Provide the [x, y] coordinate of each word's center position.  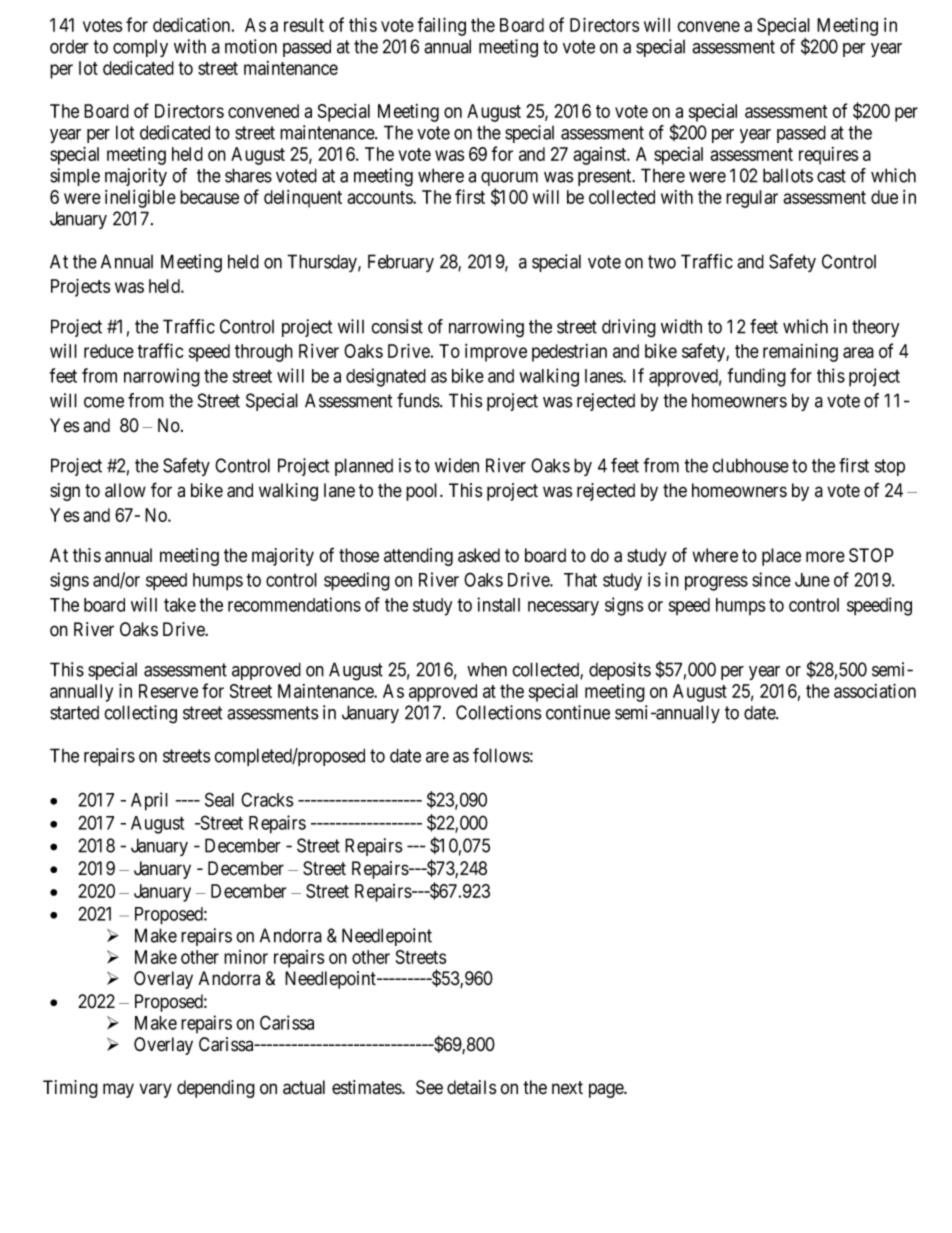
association [875, 690]
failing [441, 26]
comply [140, 48]
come [104, 402]
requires [828, 156]
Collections [499, 712]
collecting [140, 714]
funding [757, 377]
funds [419, 400]
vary [155, 1090]
